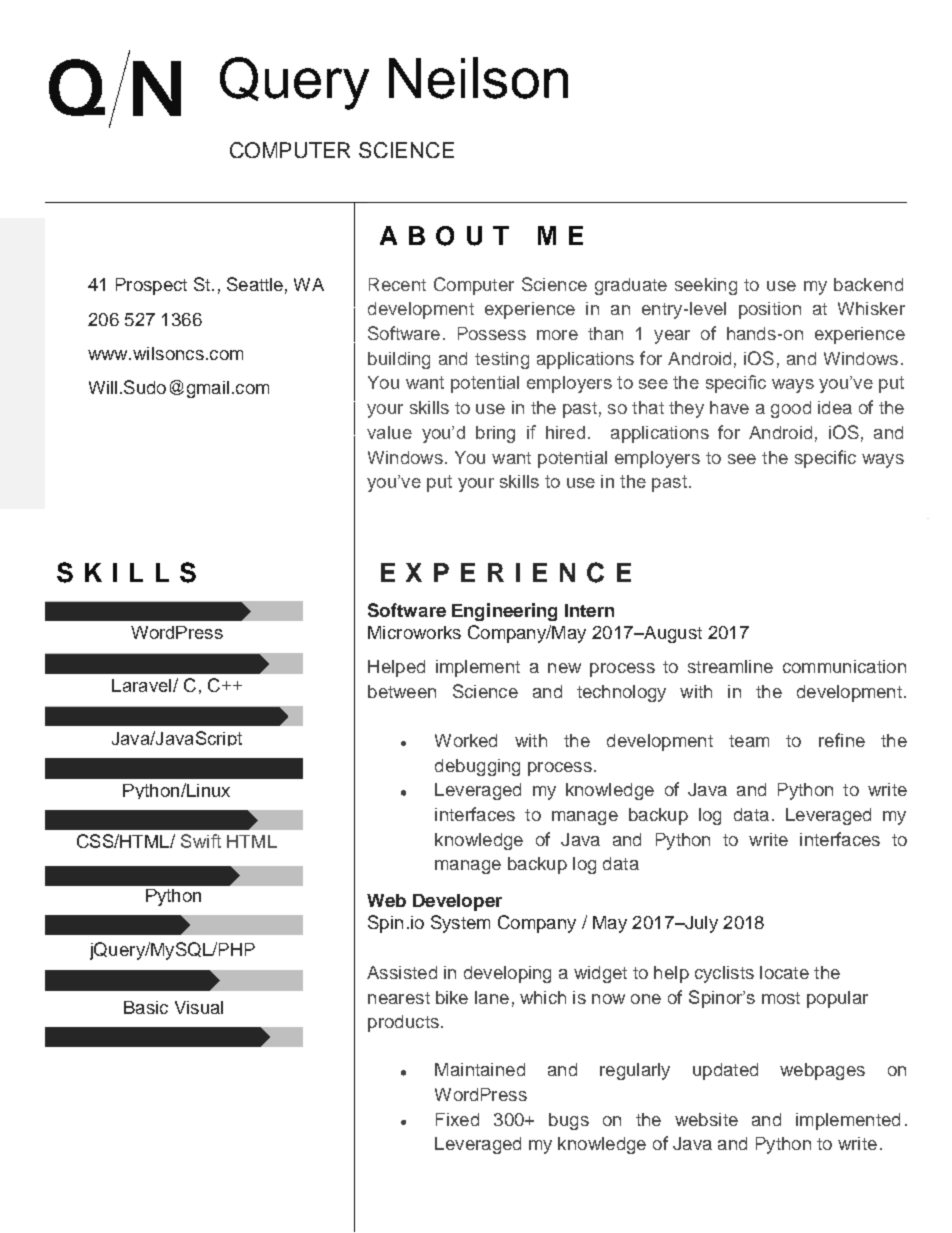 Image resolution: width=952 pixels, height=1233 pixels. Describe the element at coordinates (389, 432) in the screenshot. I see `value` at that location.
